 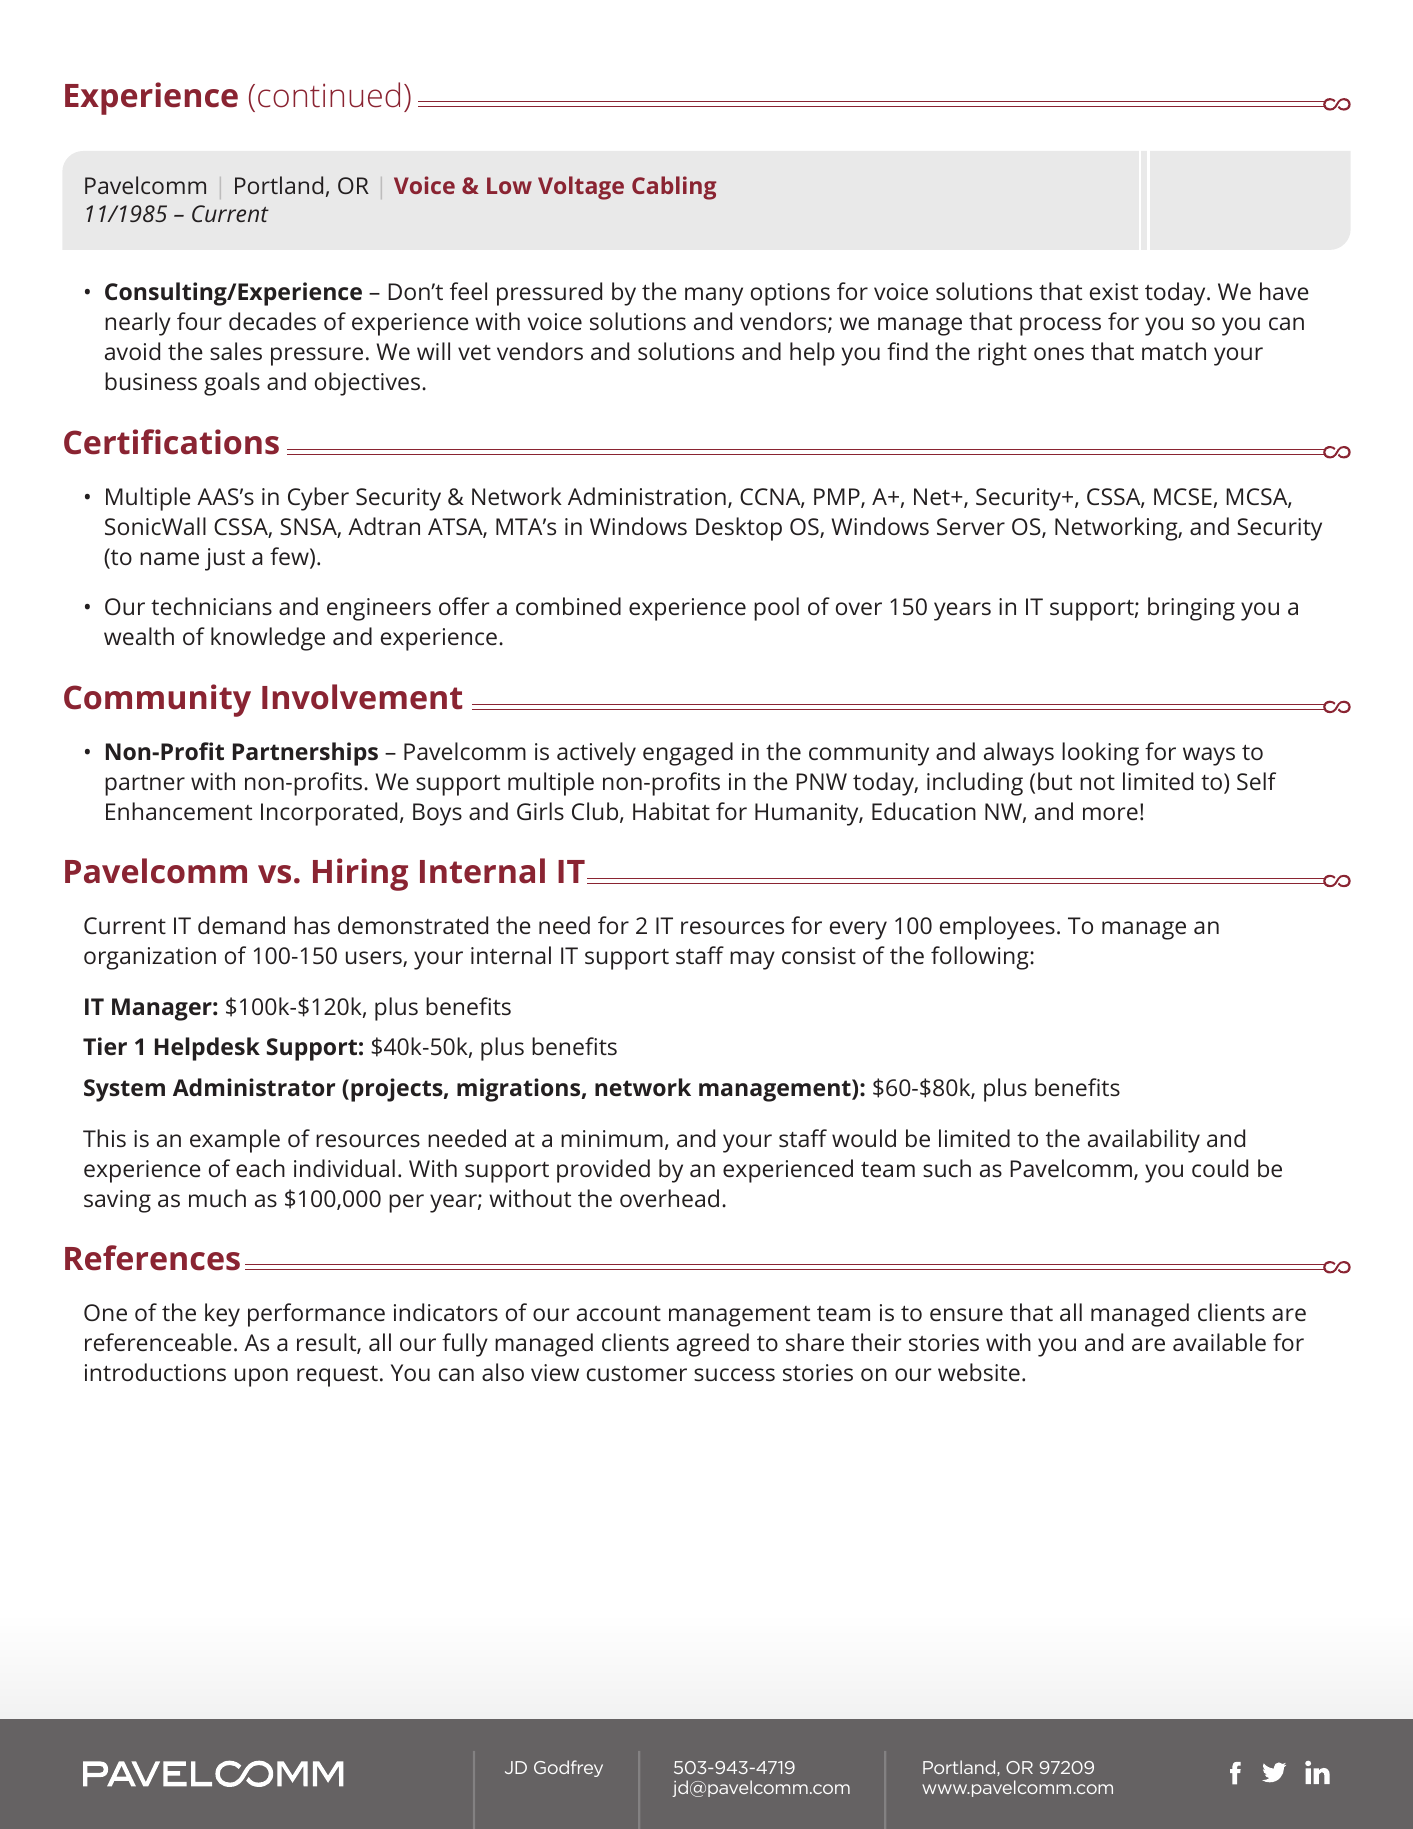 I want to click on exist, so click(x=1114, y=291).
